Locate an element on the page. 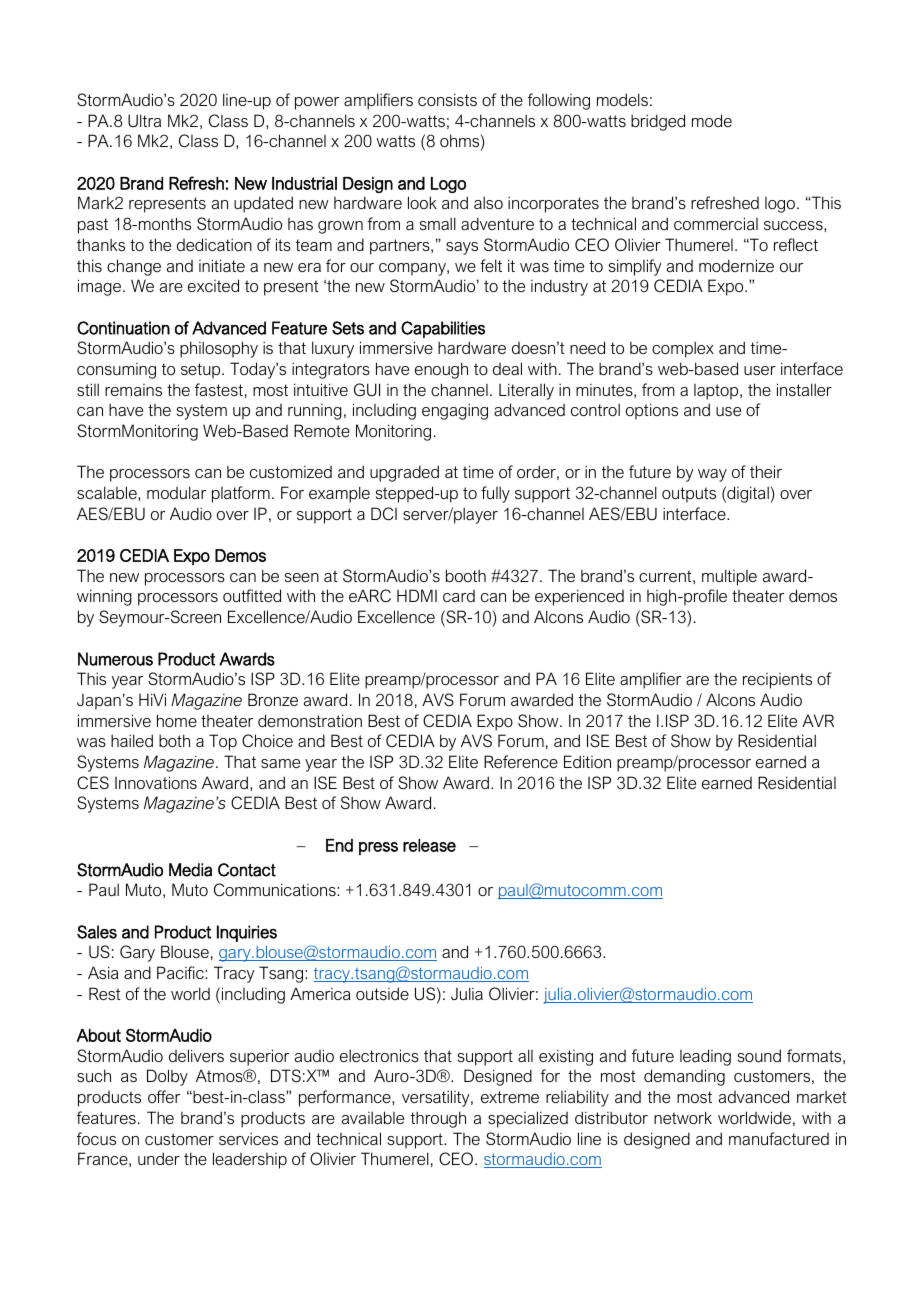  release is located at coordinates (429, 845).
